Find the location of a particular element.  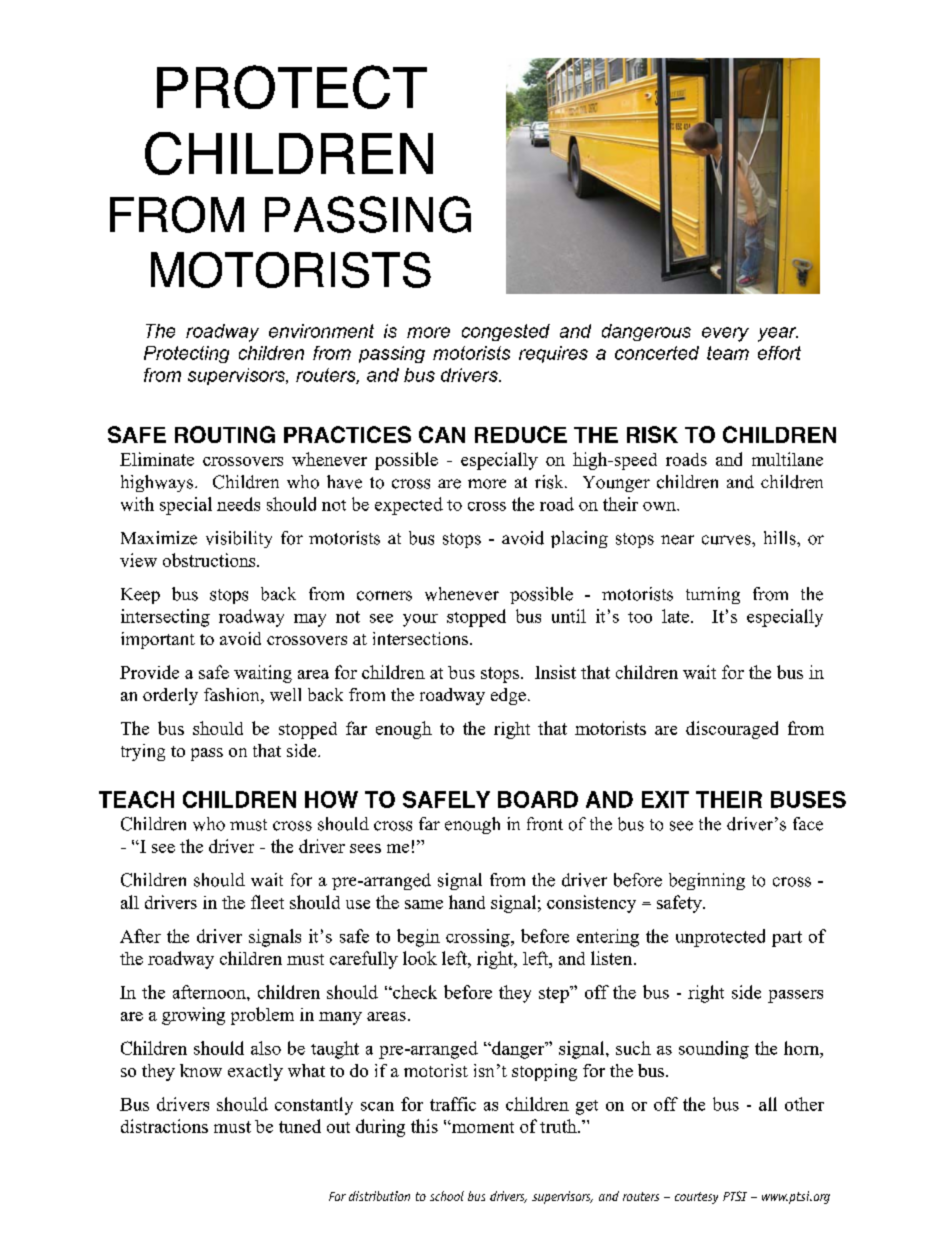

distractions is located at coordinates (164, 1126).
